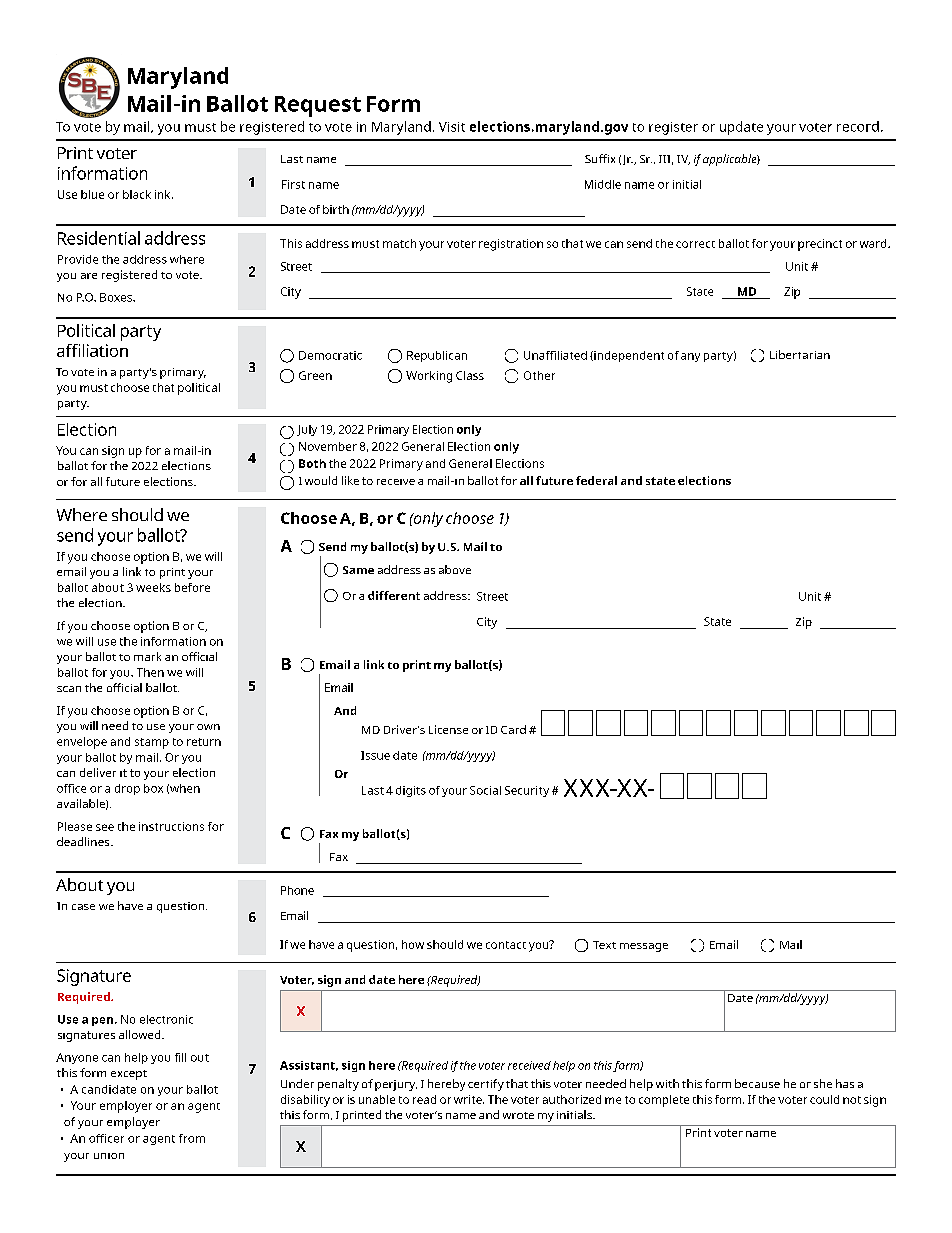 The width and height of the screenshot is (952, 1233). I want to click on black, so click(137, 194).
